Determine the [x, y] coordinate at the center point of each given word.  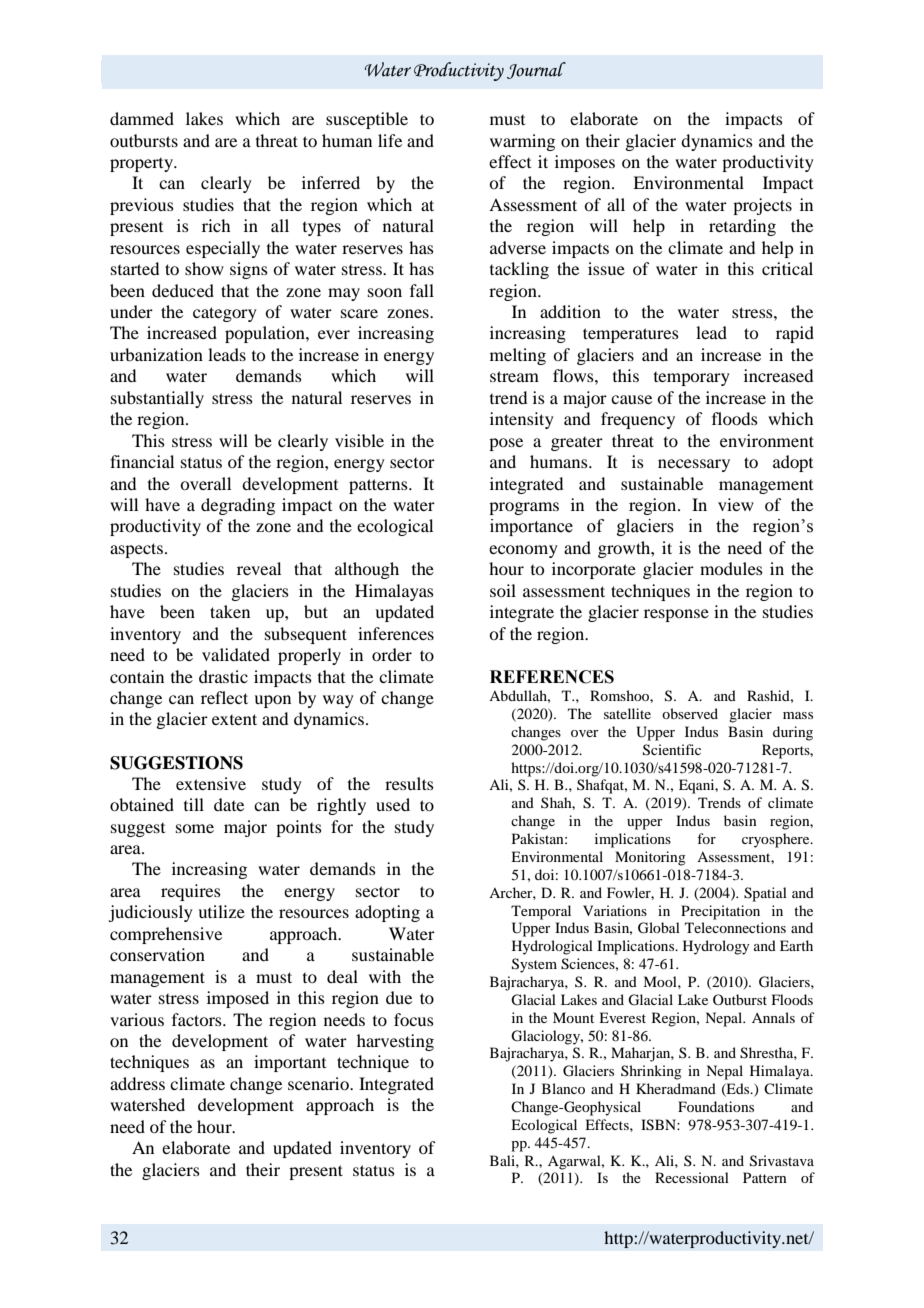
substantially [157, 399]
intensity [522, 420]
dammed [142, 118]
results [409, 783]
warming [522, 142]
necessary [694, 465]
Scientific [672, 750]
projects [762, 206]
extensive [211, 783]
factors [198, 1019]
